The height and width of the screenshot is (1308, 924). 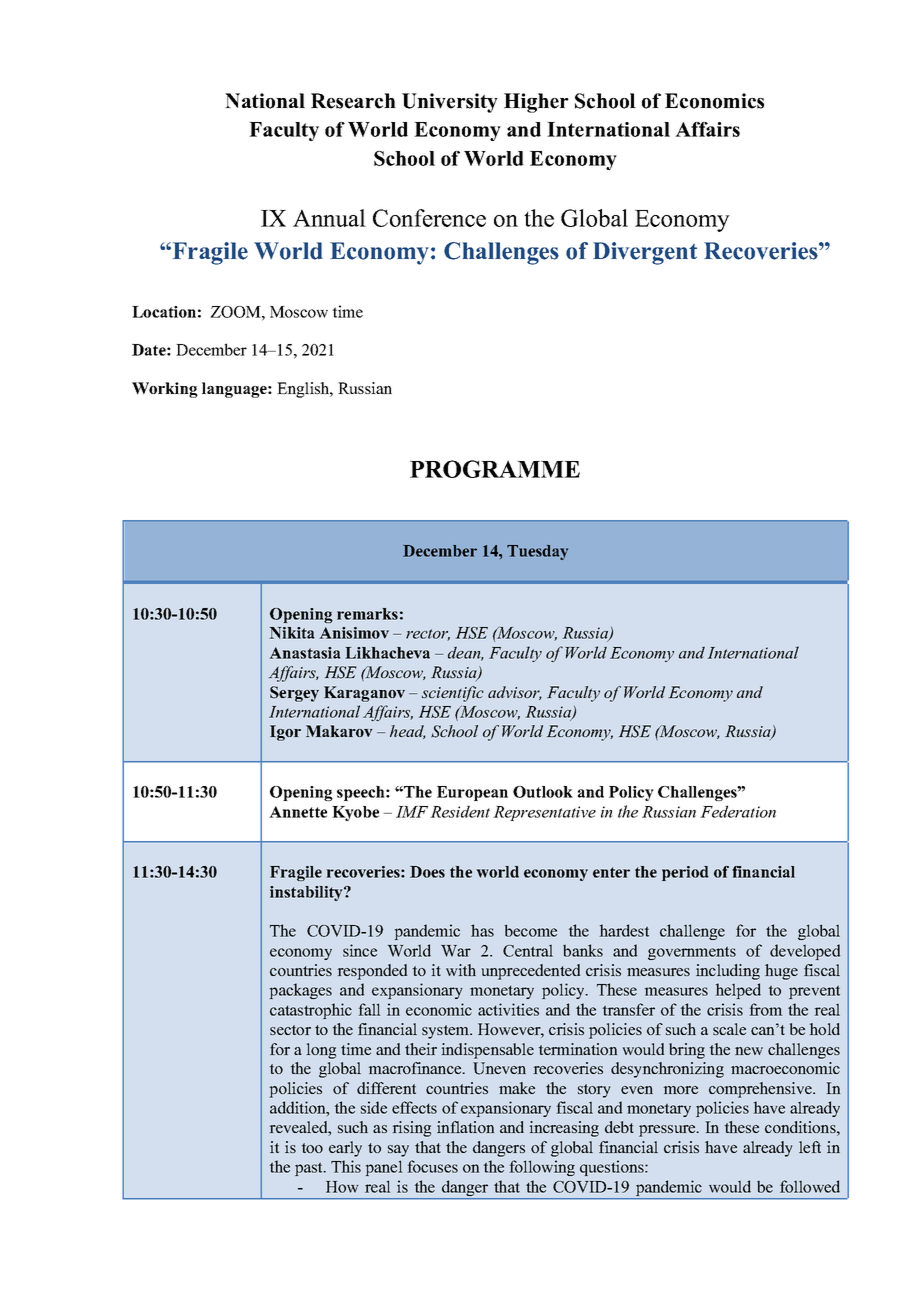 What do you see at coordinates (353, 101) in the screenshot?
I see `Research` at bounding box center [353, 101].
